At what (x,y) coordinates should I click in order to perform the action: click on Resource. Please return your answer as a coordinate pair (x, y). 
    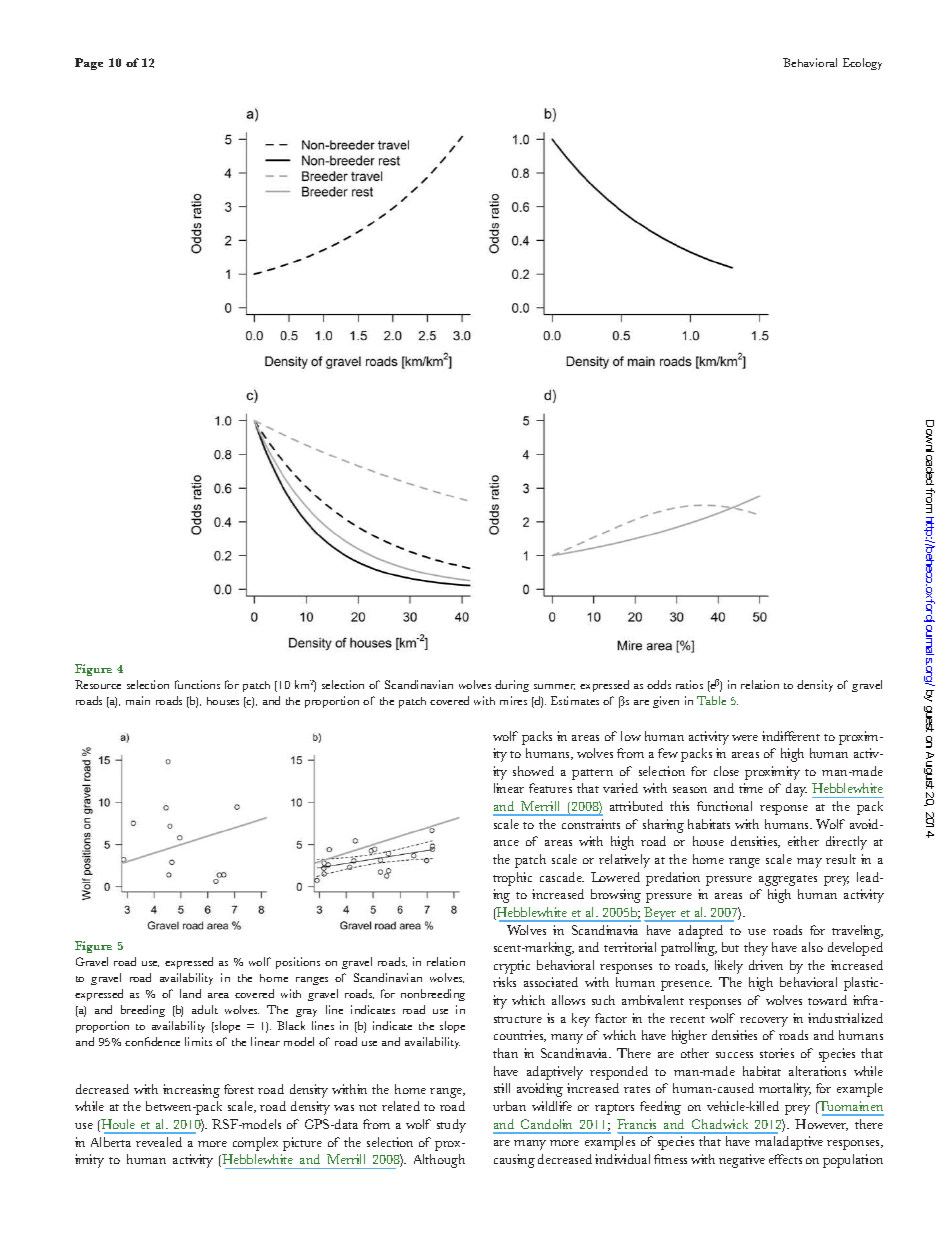
    Looking at the image, I should click on (98, 684).
